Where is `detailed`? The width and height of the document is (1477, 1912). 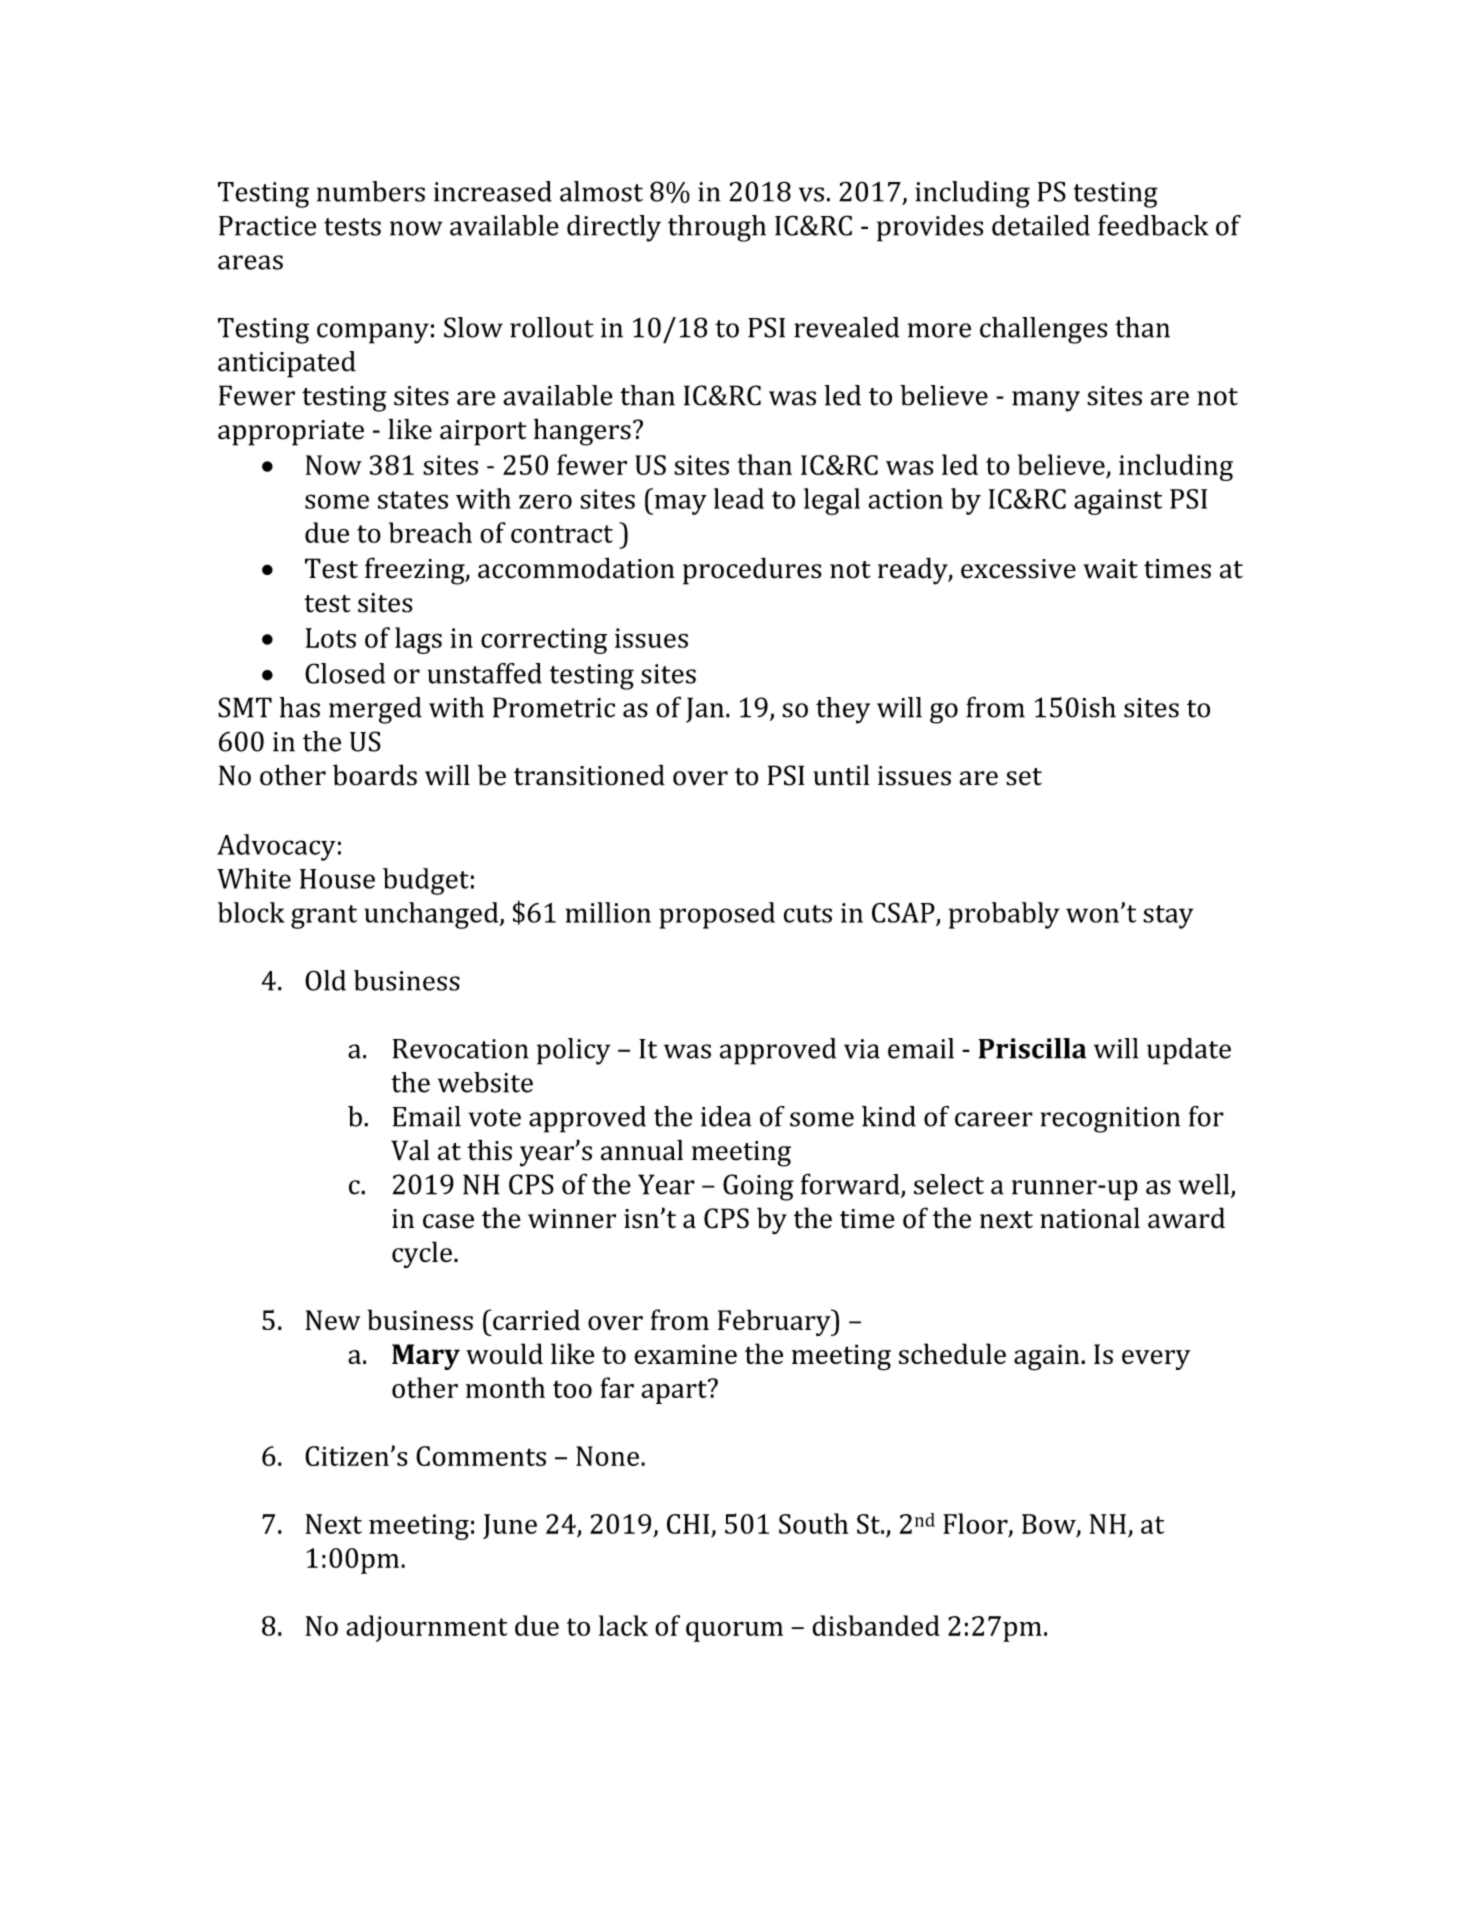
detailed is located at coordinates (1041, 225).
